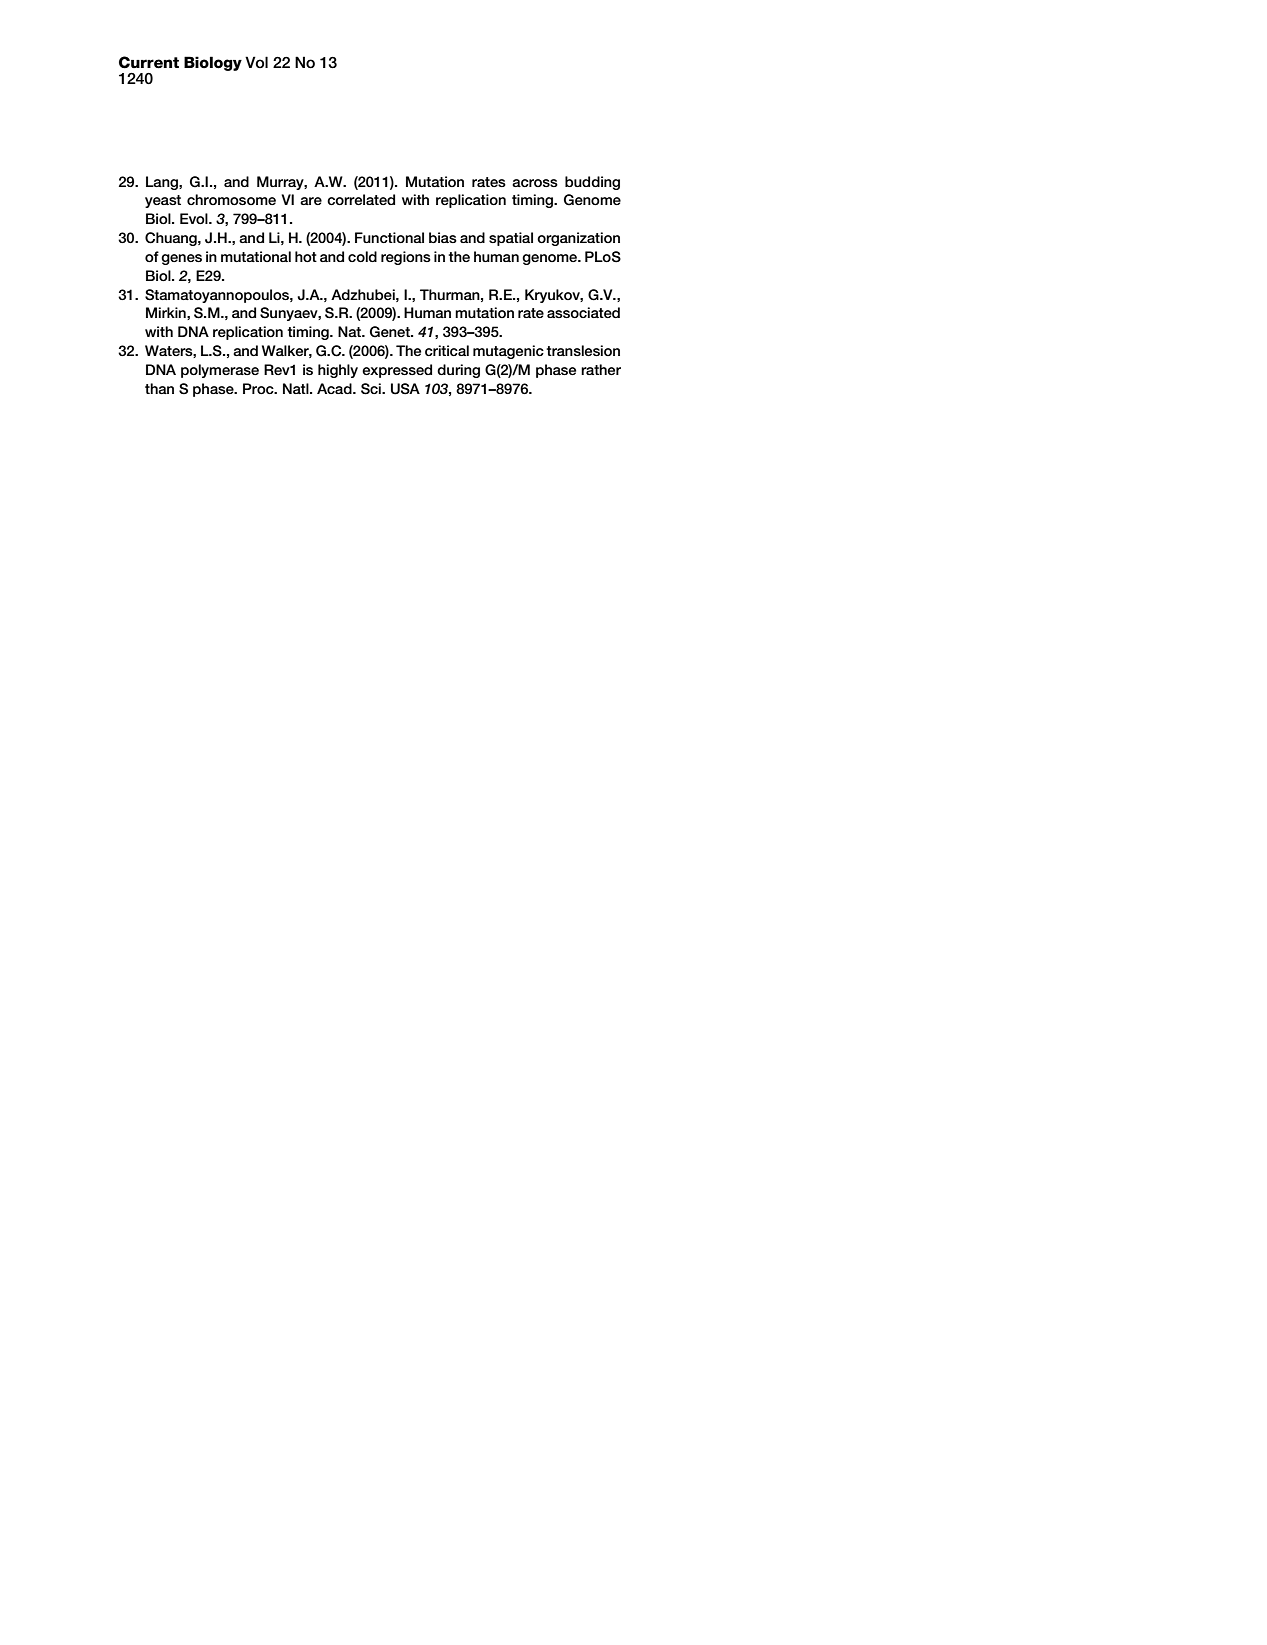  What do you see at coordinates (149, 62) in the screenshot?
I see `Current` at bounding box center [149, 62].
